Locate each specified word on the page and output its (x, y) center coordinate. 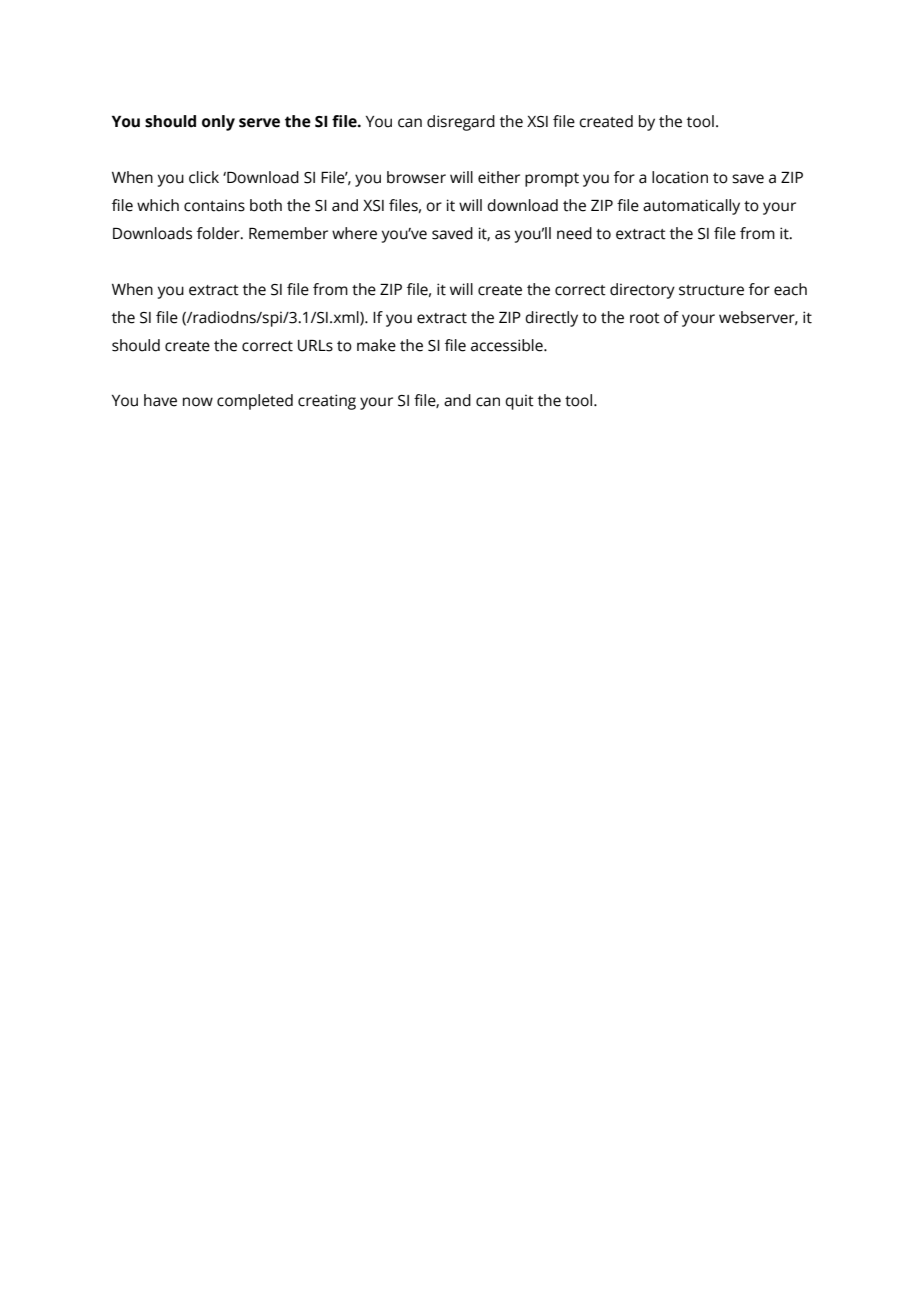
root (645, 318)
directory (642, 291)
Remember (288, 233)
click (204, 177)
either (499, 177)
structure (711, 290)
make (376, 345)
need (574, 233)
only (218, 123)
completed (255, 402)
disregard (461, 123)
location (680, 177)
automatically (691, 207)
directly (551, 319)
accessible (508, 345)
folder (219, 233)
